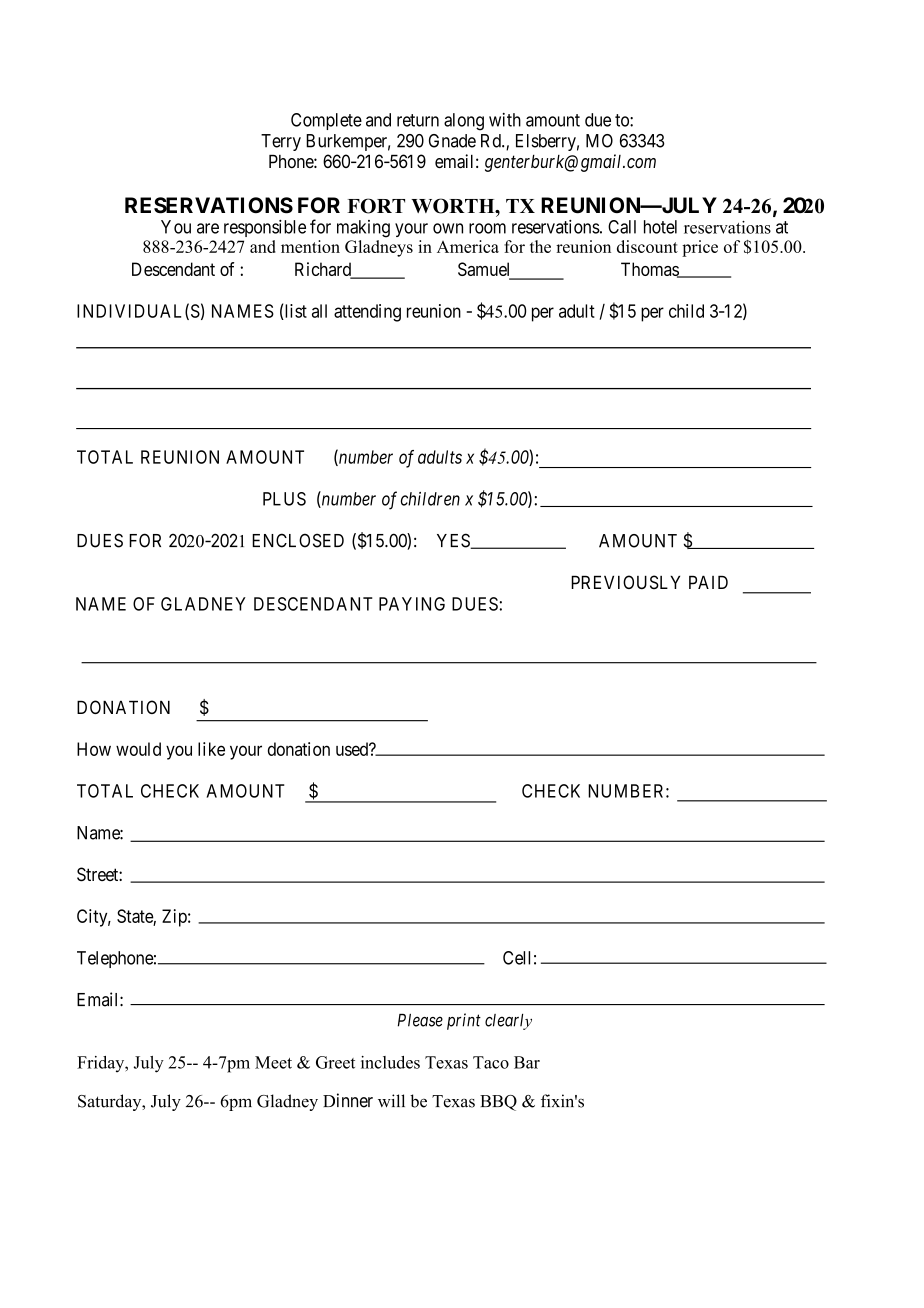 Image resolution: width=924 pixels, height=1308 pixels. What do you see at coordinates (367, 313) in the screenshot?
I see `attending` at bounding box center [367, 313].
